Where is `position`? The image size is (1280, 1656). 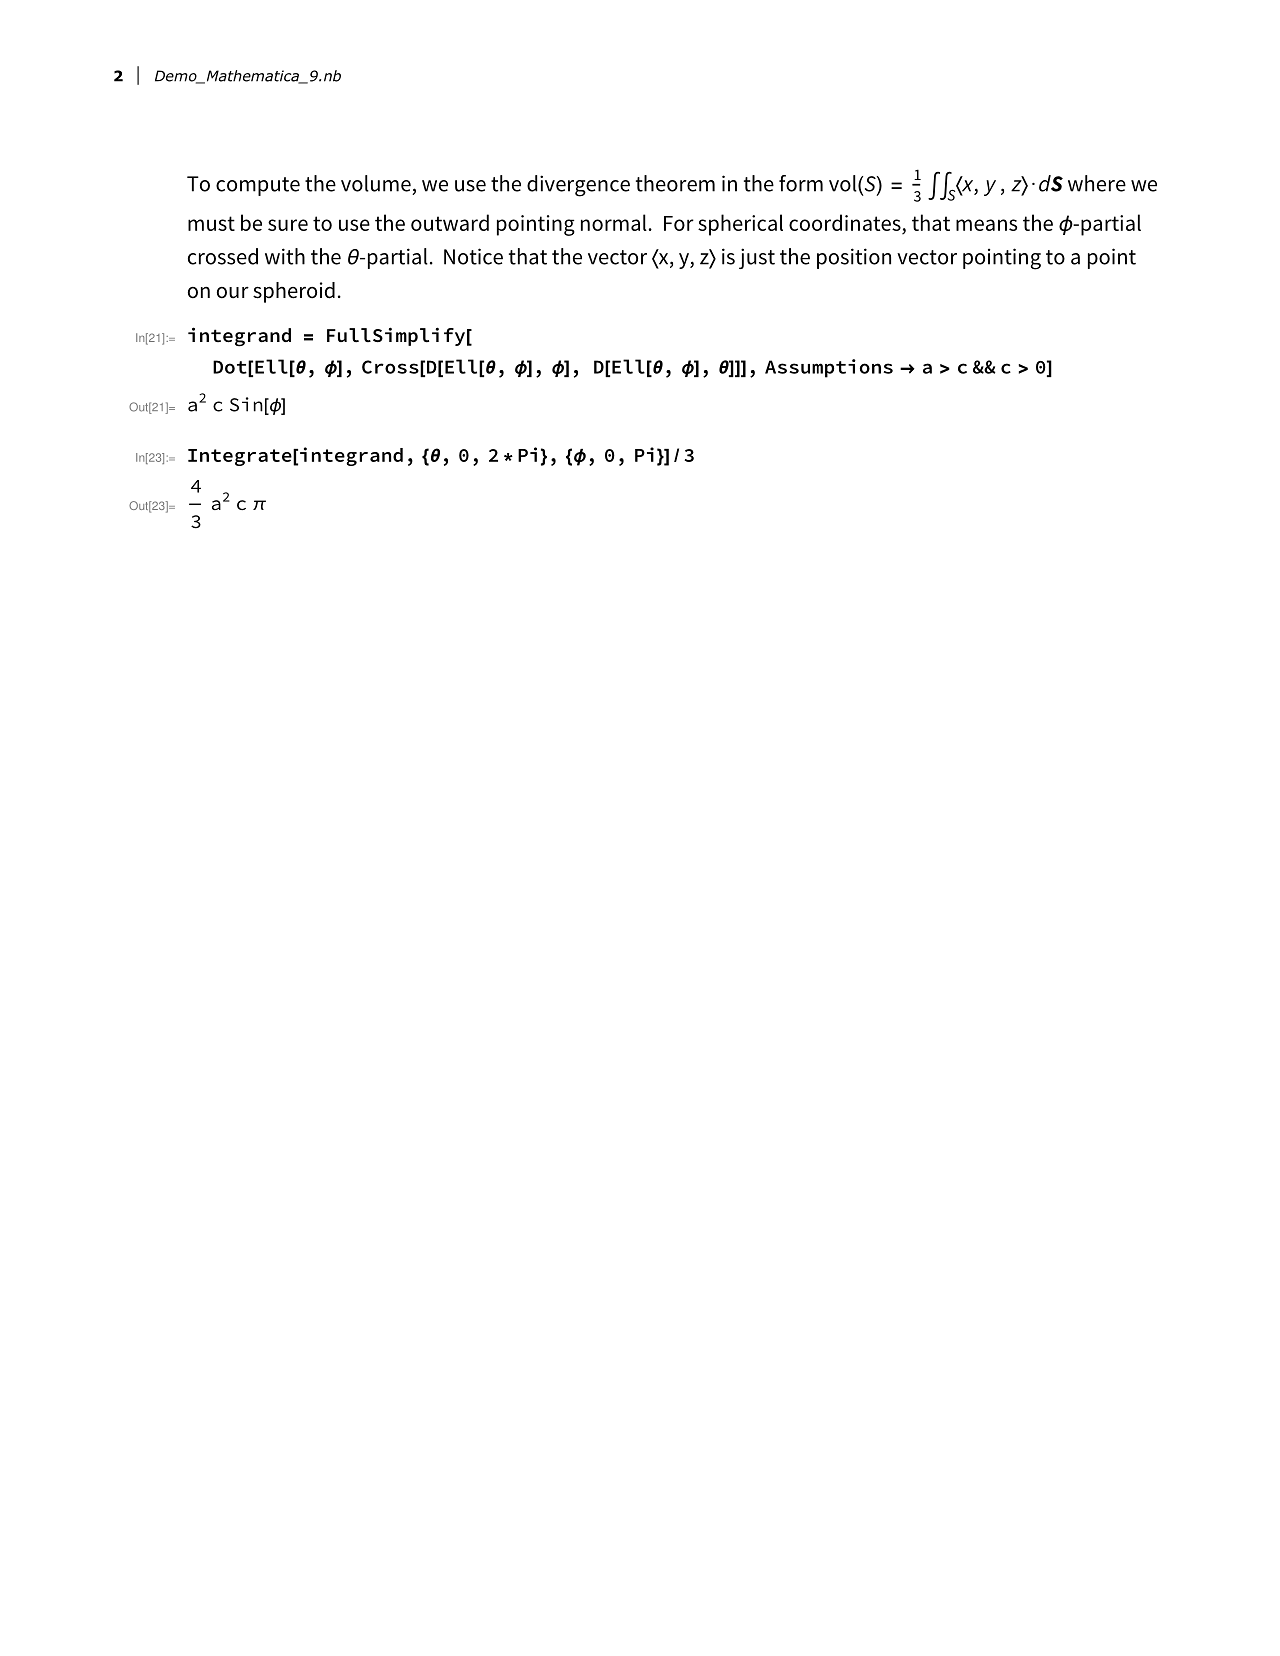
position is located at coordinates (854, 258).
